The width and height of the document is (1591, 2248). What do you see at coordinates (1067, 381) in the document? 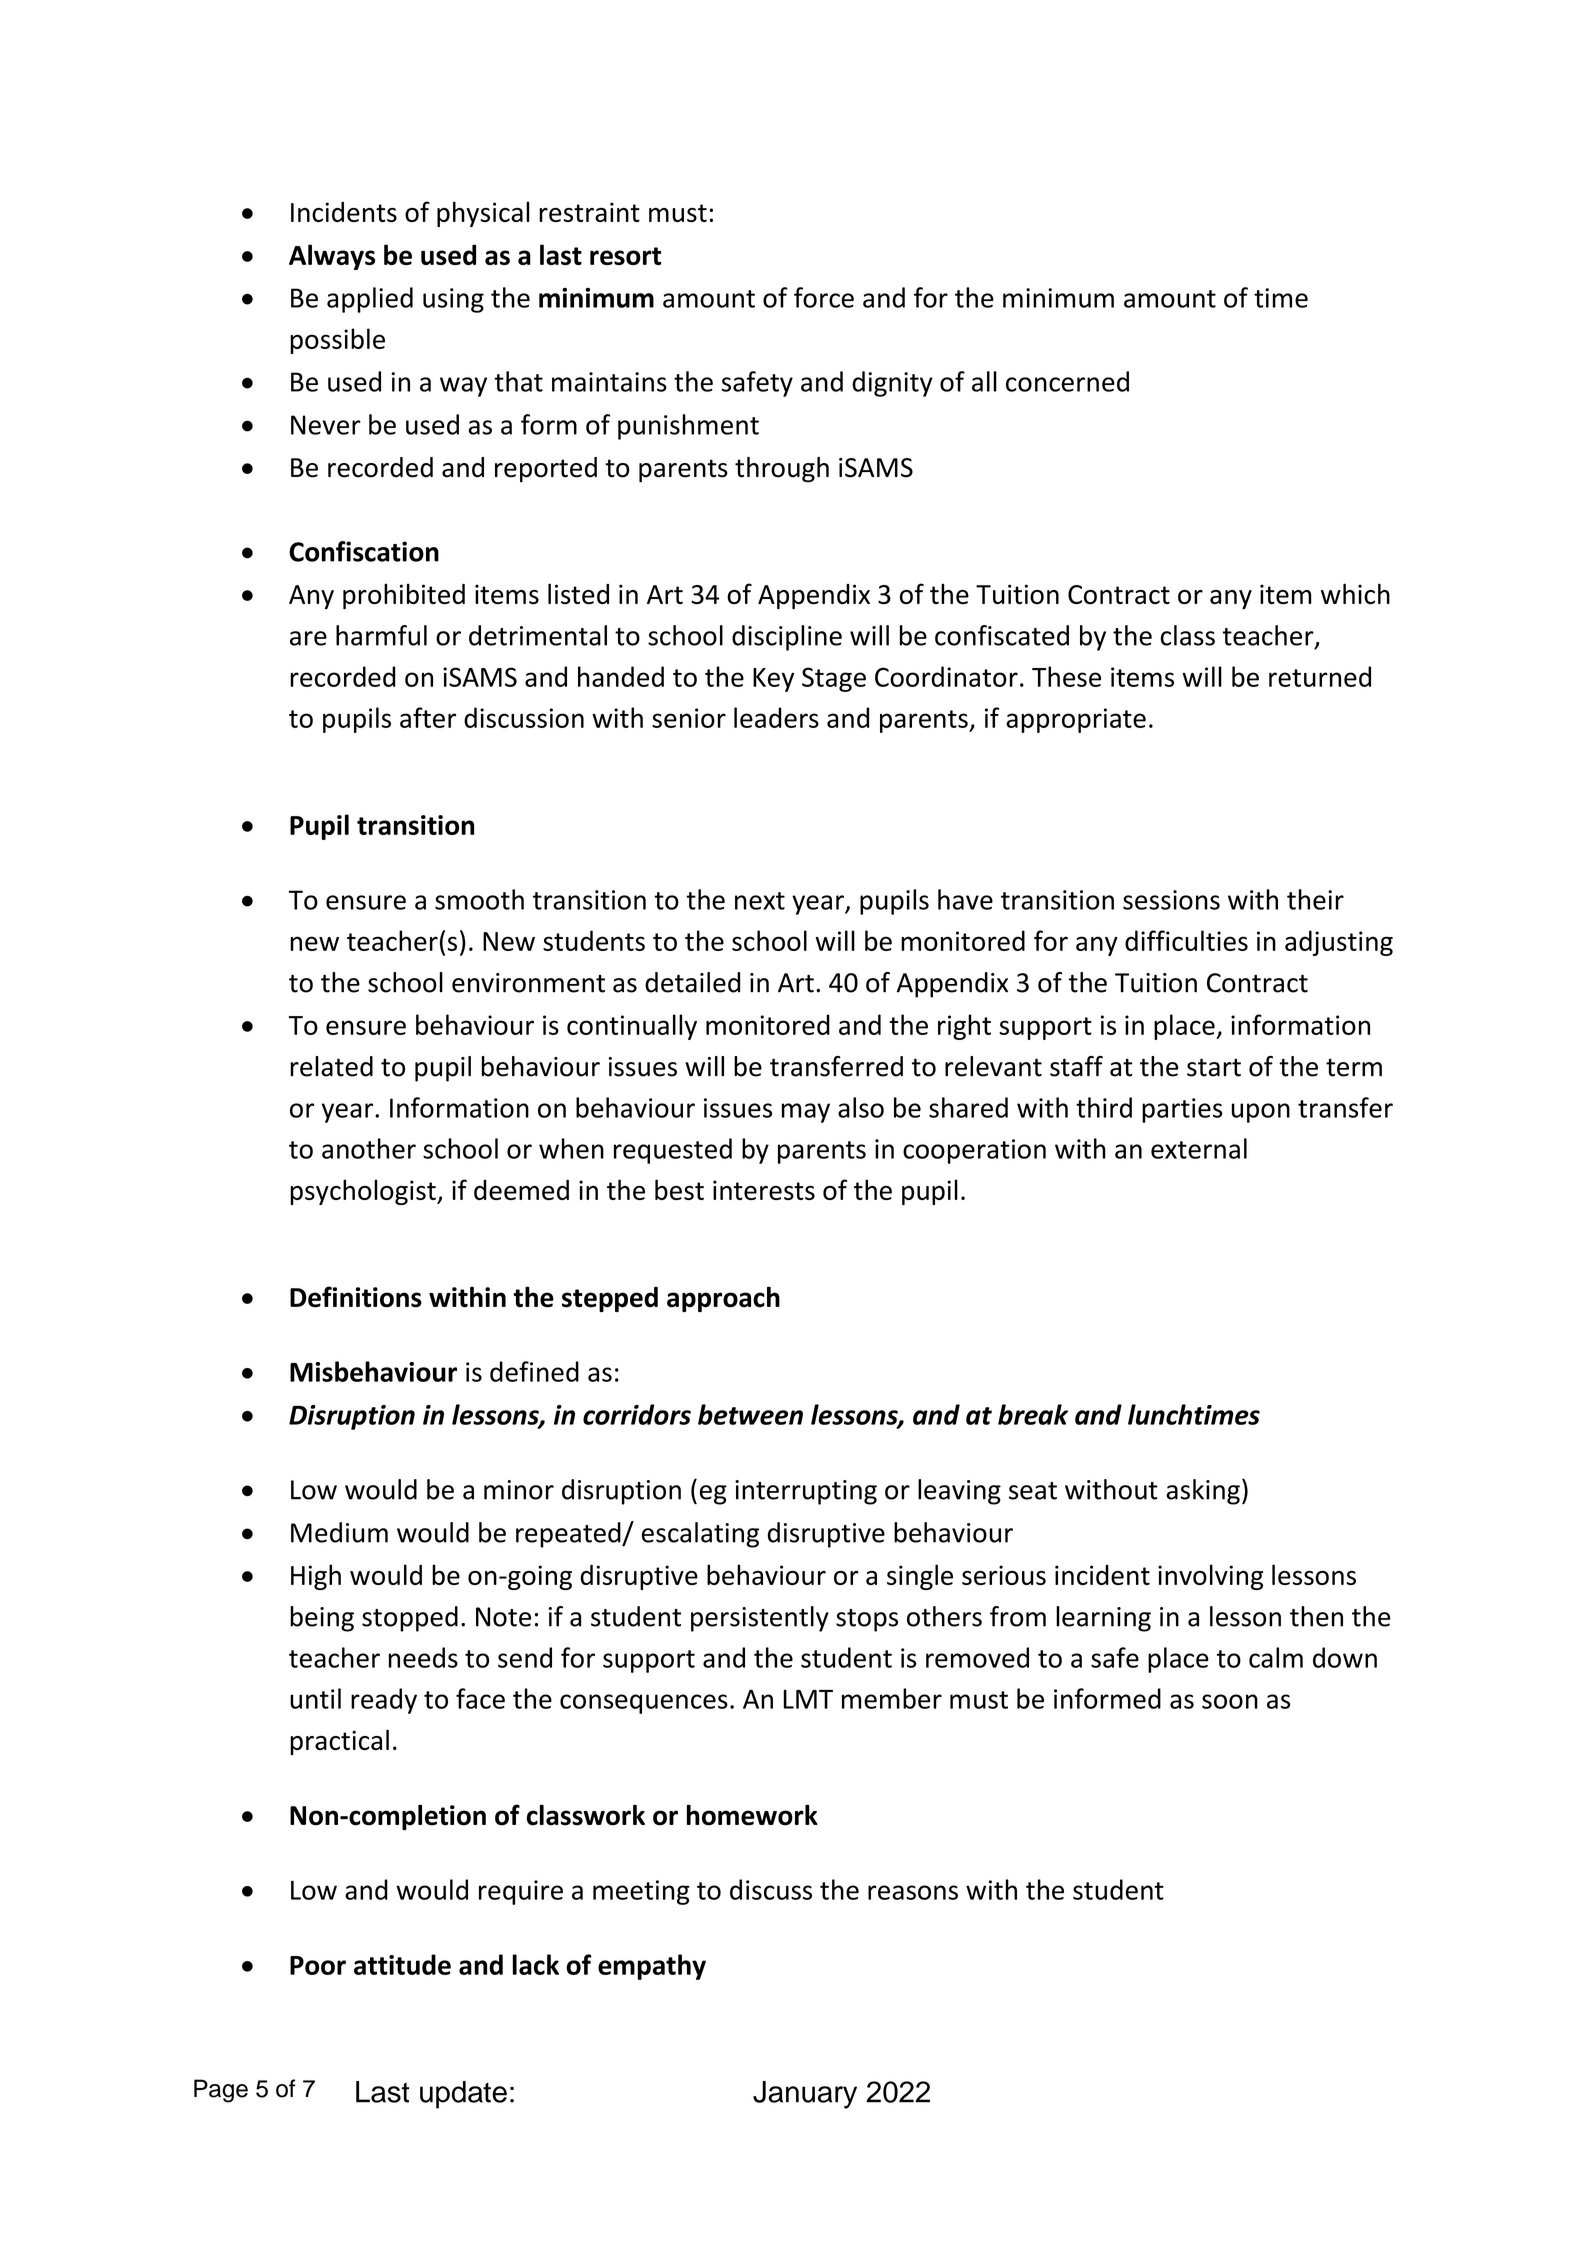
I see `concerned` at bounding box center [1067, 381].
